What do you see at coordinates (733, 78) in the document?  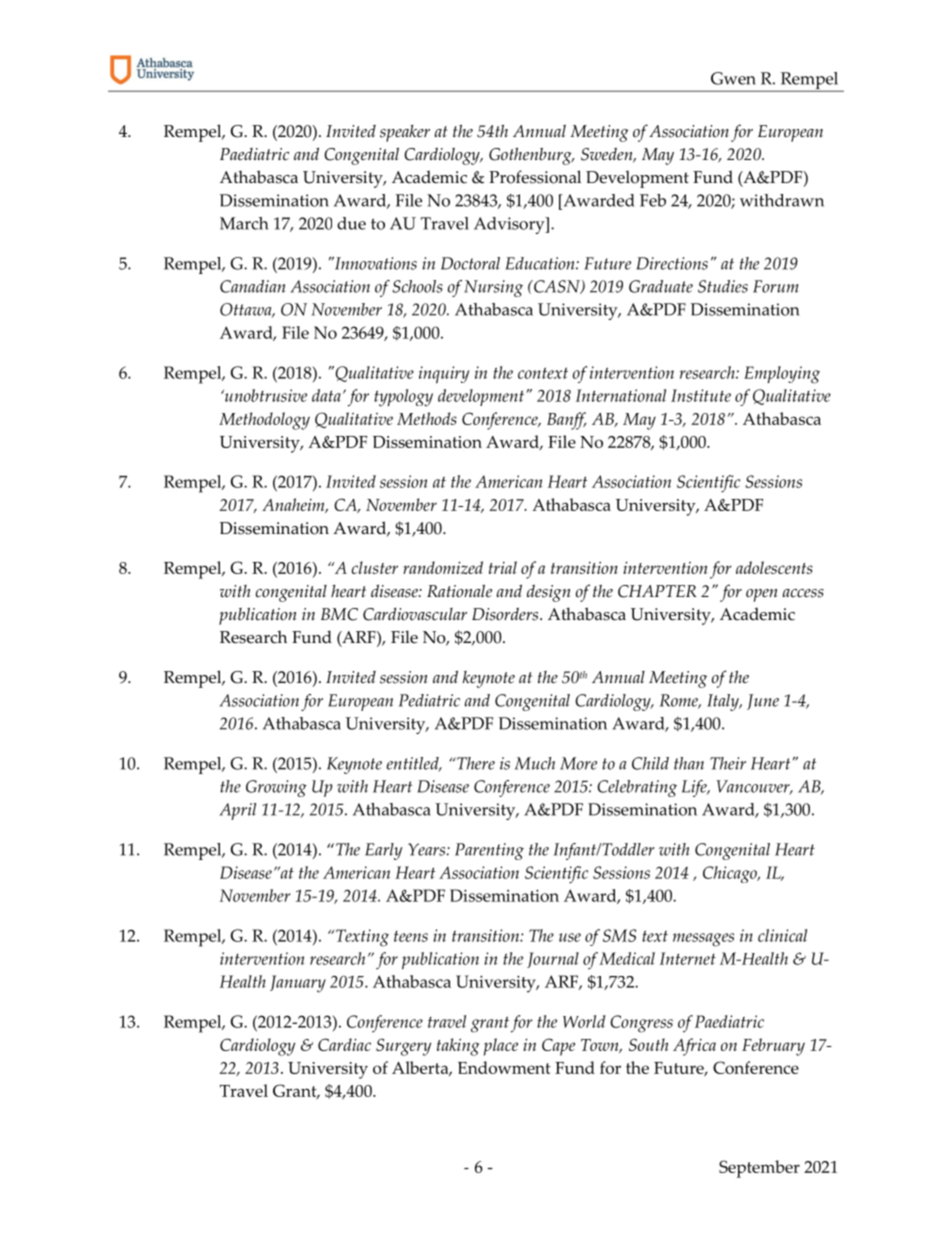 I see `Gwen` at bounding box center [733, 78].
